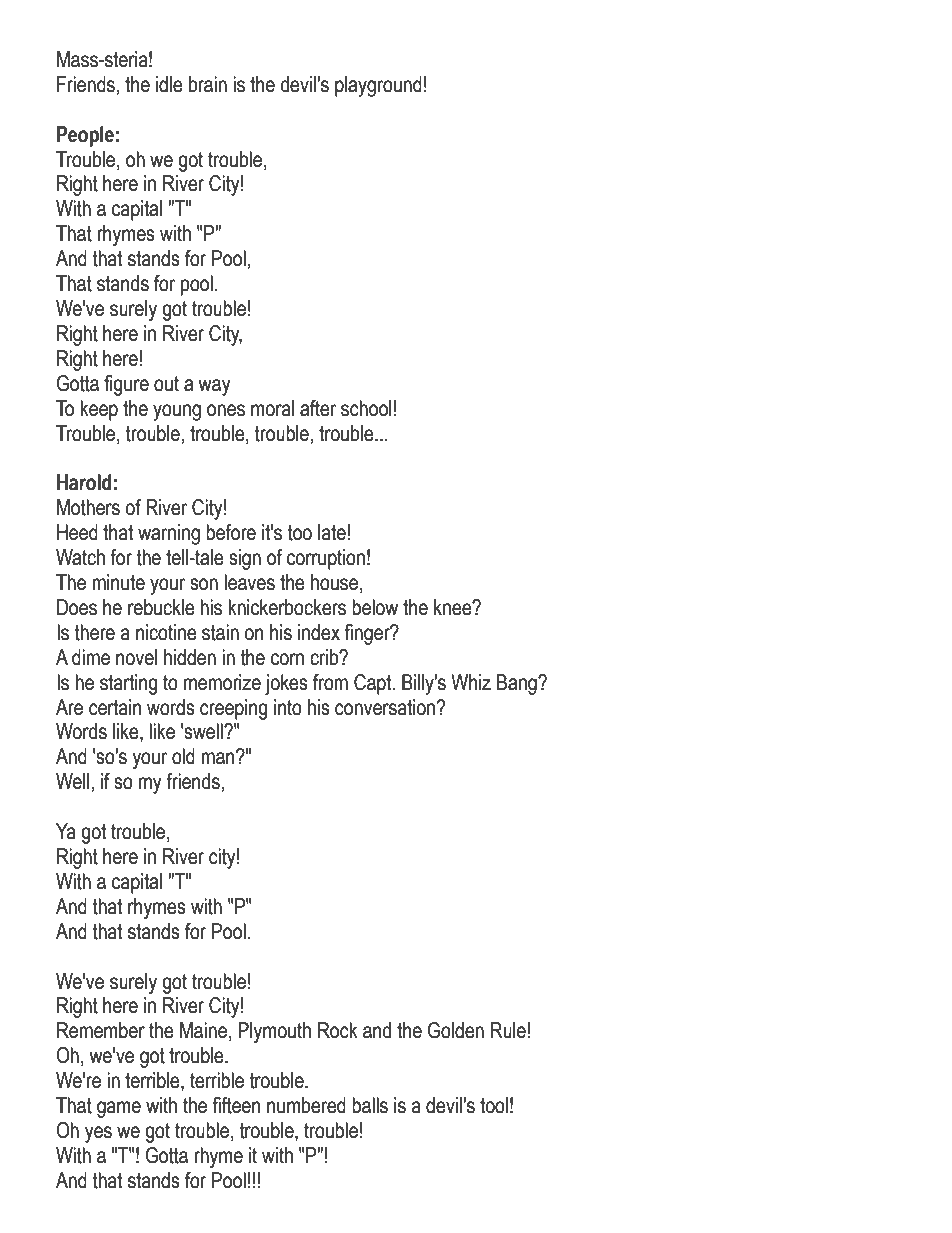 The width and height of the screenshot is (952, 1233). What do you see at coordinates (306, 1105) in the screenshot?
I see `numbered` at bounding box center [306, 1105].
